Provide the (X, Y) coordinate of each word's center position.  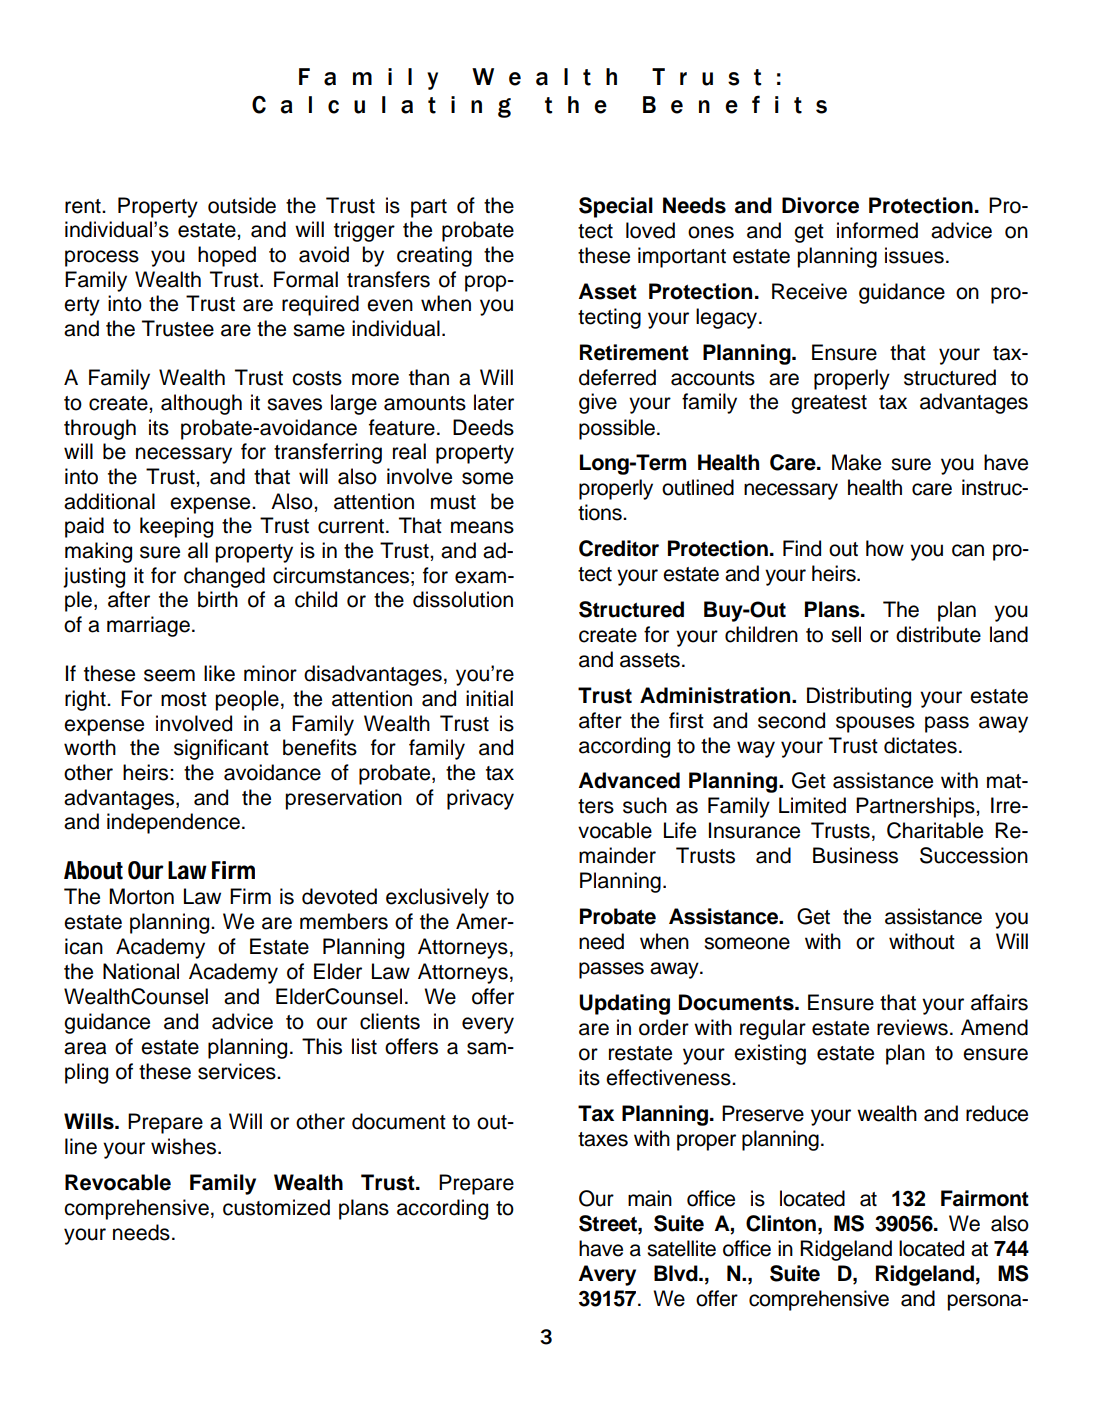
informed (877, 230)
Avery (607, 1275)
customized (276, 1207)
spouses (875, 724)
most (184, 699)
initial (489, 698)
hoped (227, 256)
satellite (681, 1248)
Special (616, 207)
